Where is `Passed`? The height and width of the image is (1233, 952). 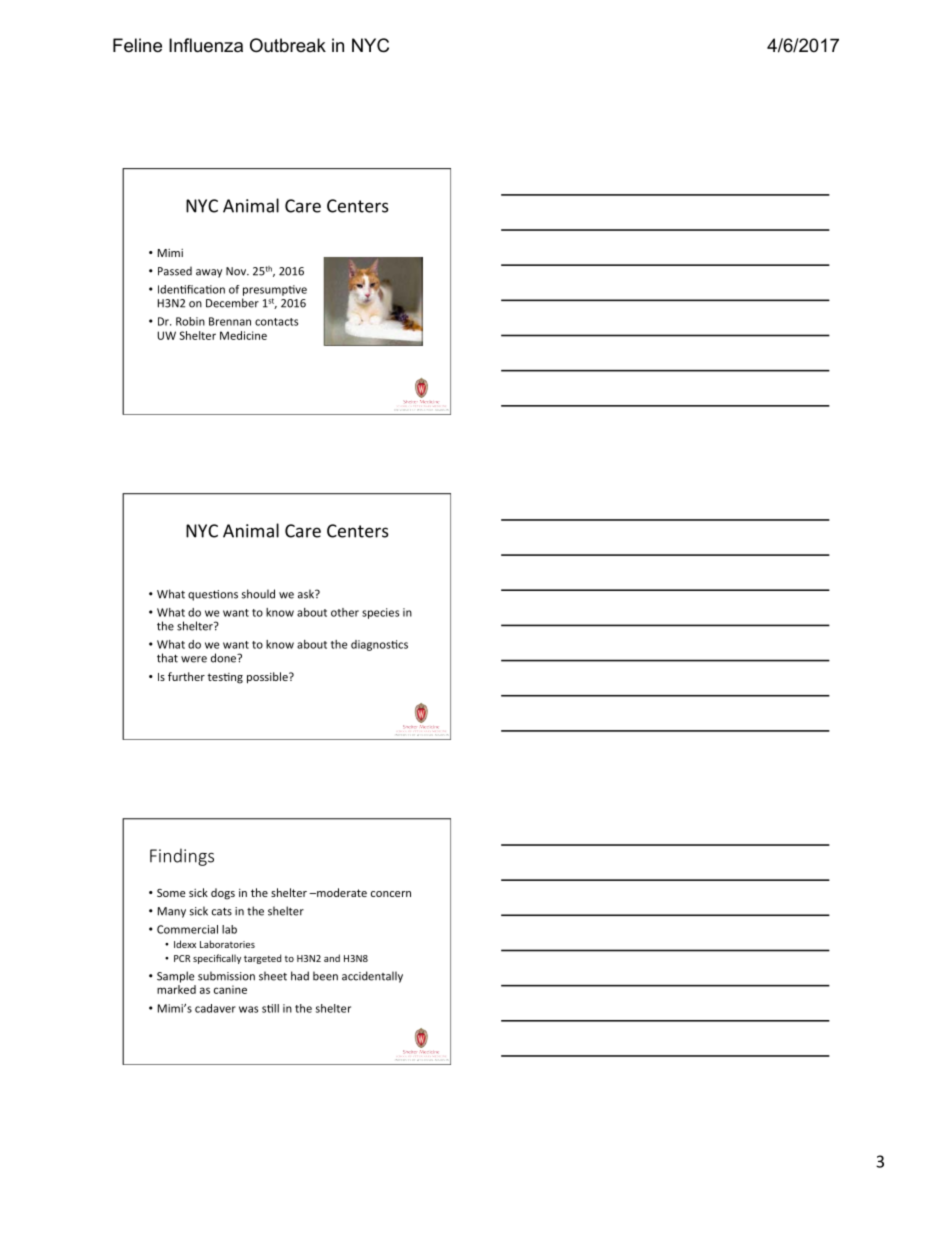 Passed is located at coordinates (175, 271).
